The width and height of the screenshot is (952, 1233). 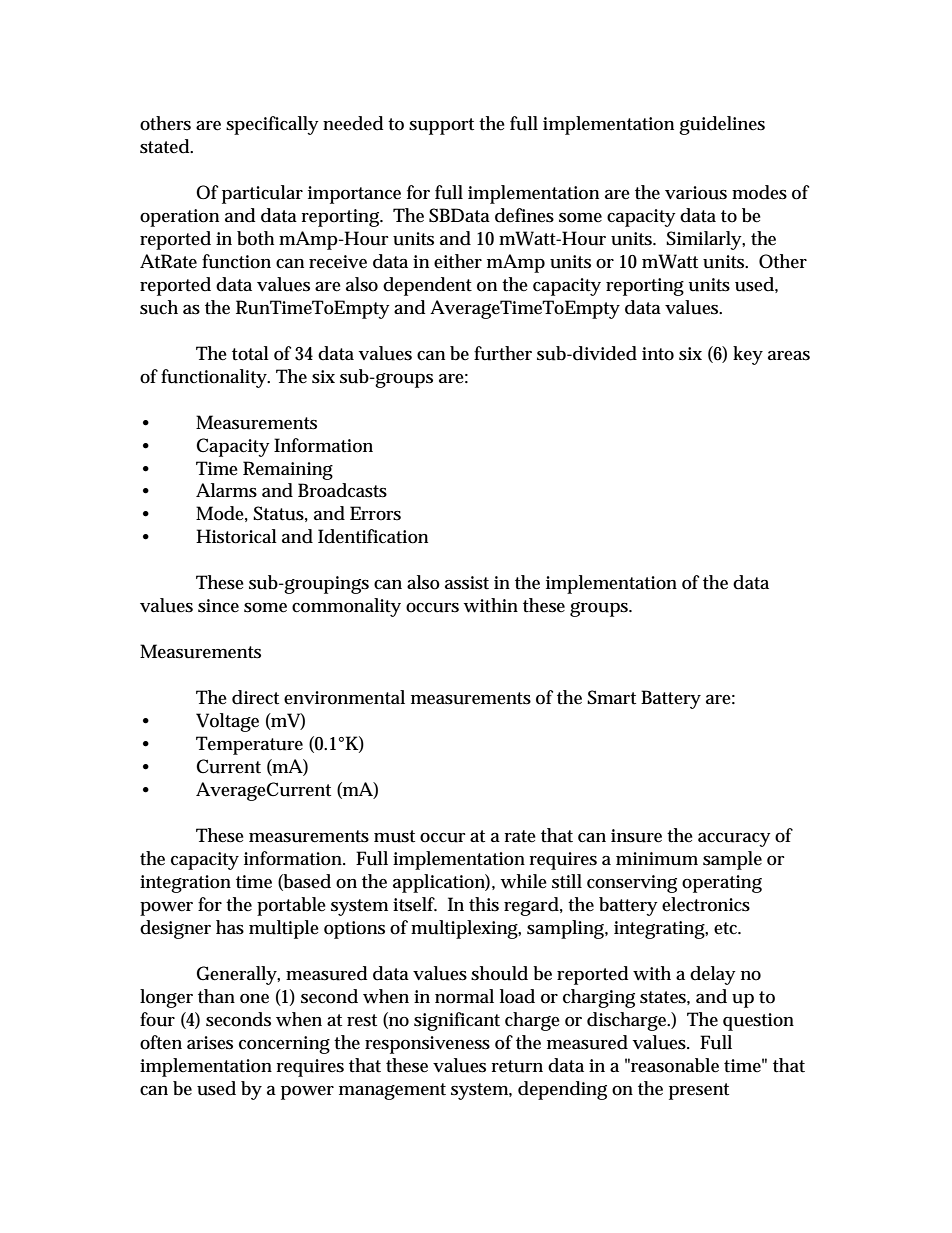 I want to click on arises, so click(x=210, y=1043).
